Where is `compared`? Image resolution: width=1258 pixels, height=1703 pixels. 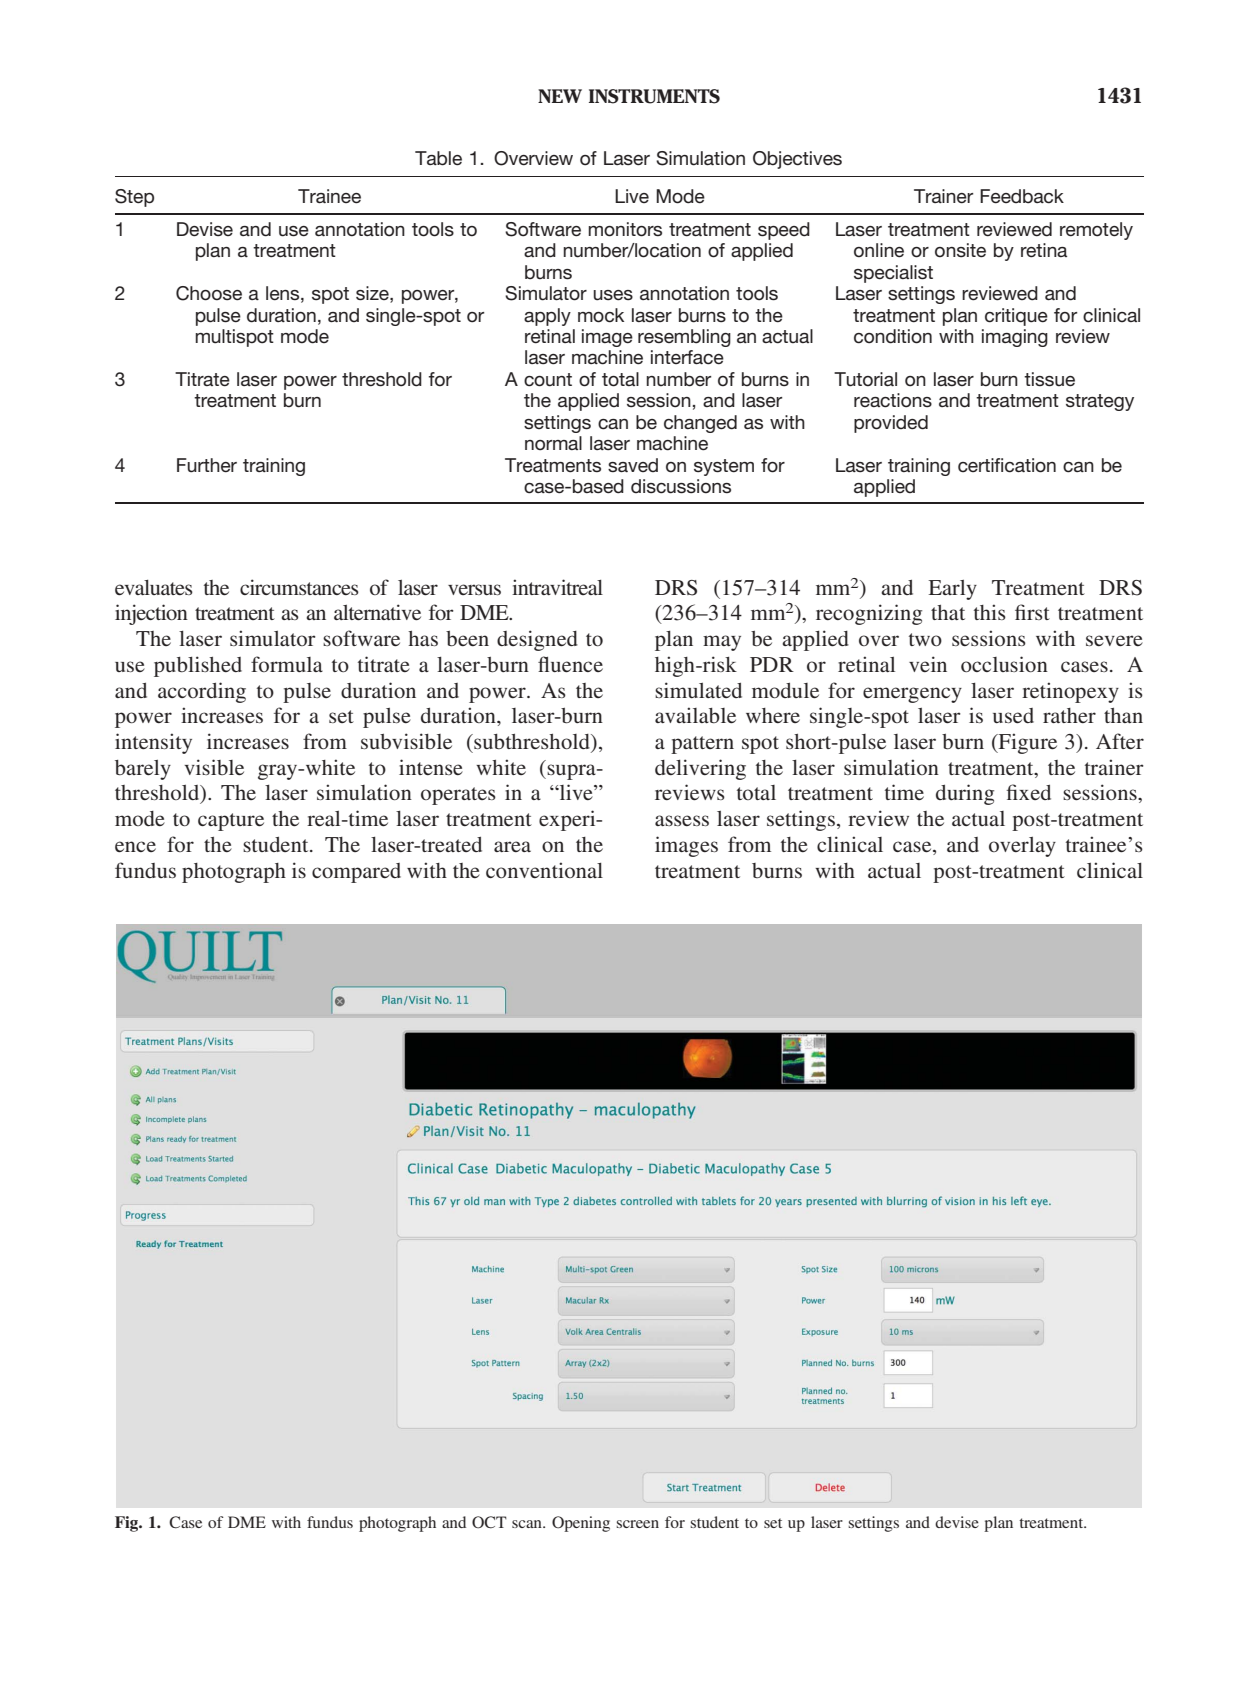
compared is located at coordinates (356, 873).
